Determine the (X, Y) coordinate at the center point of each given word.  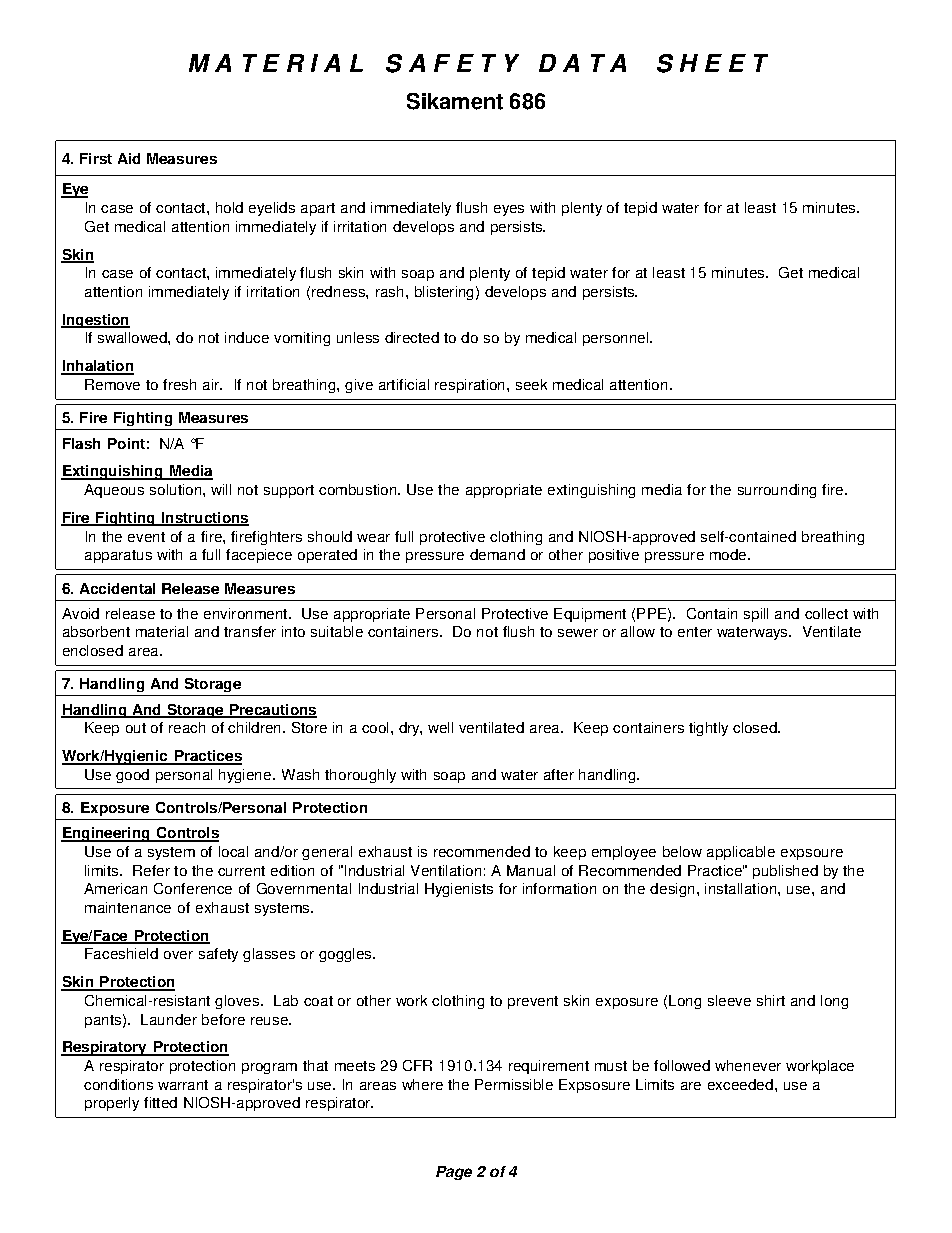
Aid (129, 158)
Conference (193, 888)
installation (740, 888)
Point (126, 443)
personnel (617, 339)
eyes (509, 210)
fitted (160, 1102)
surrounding (777, 491)
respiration (469, 386)
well (440, 727)
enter (695, 632)
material (162, 631)
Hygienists (459, 890)
